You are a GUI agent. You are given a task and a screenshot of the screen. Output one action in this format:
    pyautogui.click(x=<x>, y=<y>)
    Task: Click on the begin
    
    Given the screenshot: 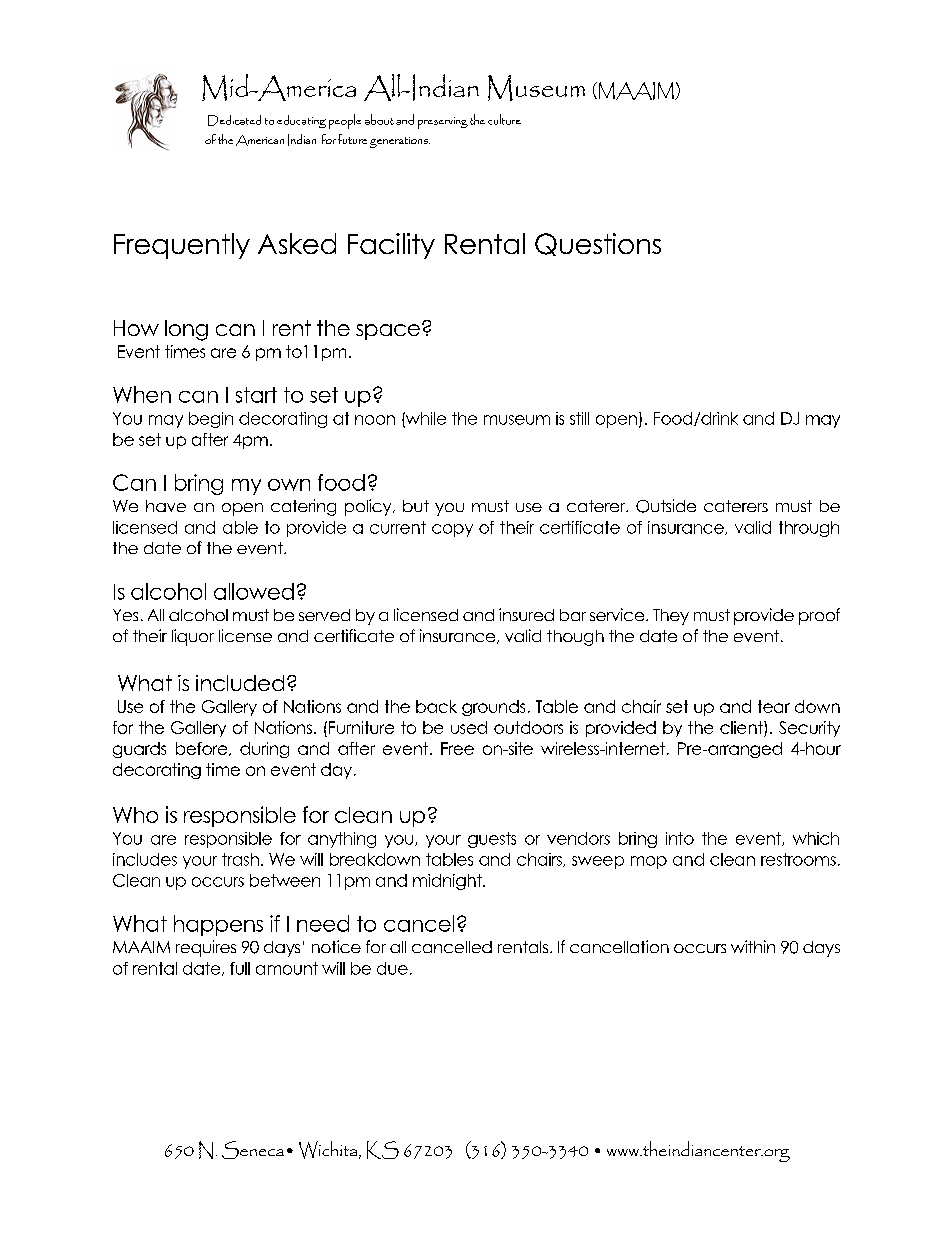 What is the action you would take?
    pyautogui.click(x=211, y=420)
